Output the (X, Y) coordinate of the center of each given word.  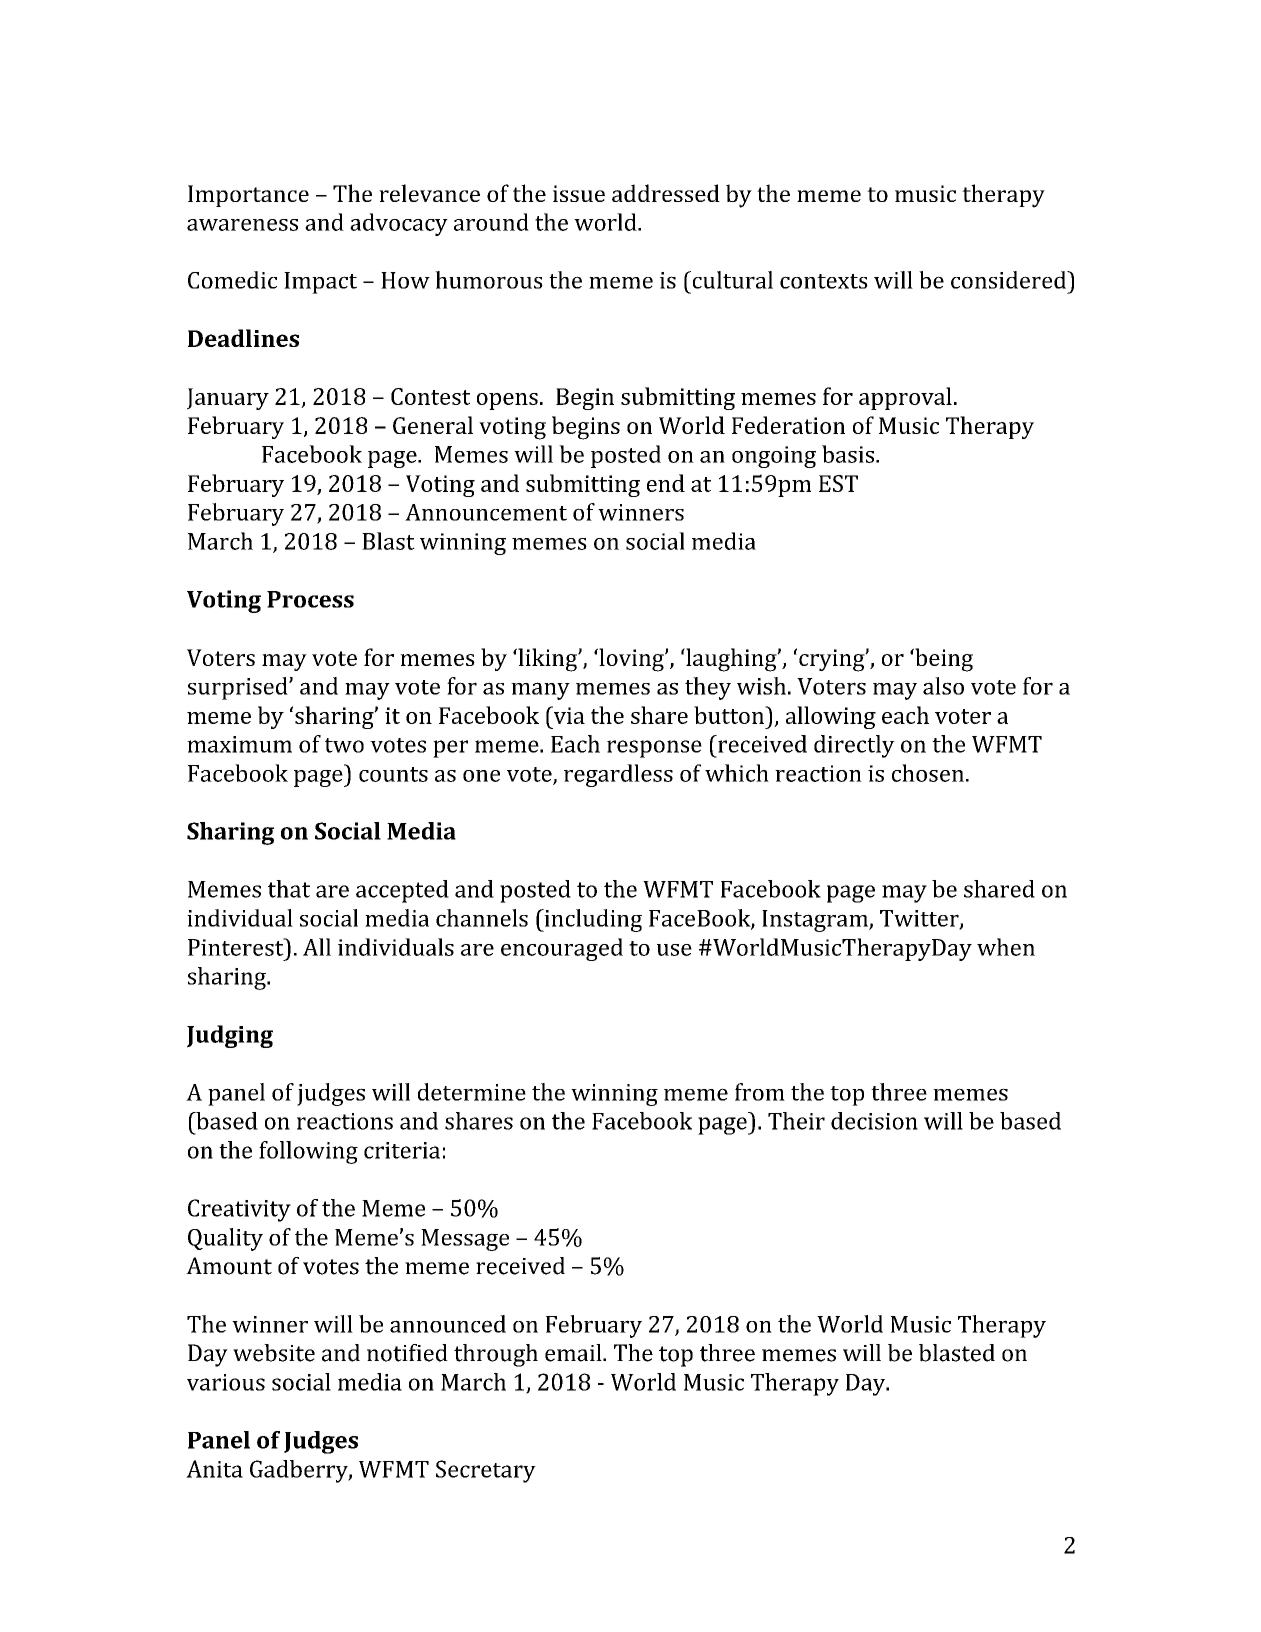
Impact (320, 283)
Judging (230, 1036)
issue (579, 193)
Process (310, 599)
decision (874, 1121)
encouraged (562, 949)
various (226, 1382)
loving (631, 660)
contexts (824, 281)
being (943, 660)
